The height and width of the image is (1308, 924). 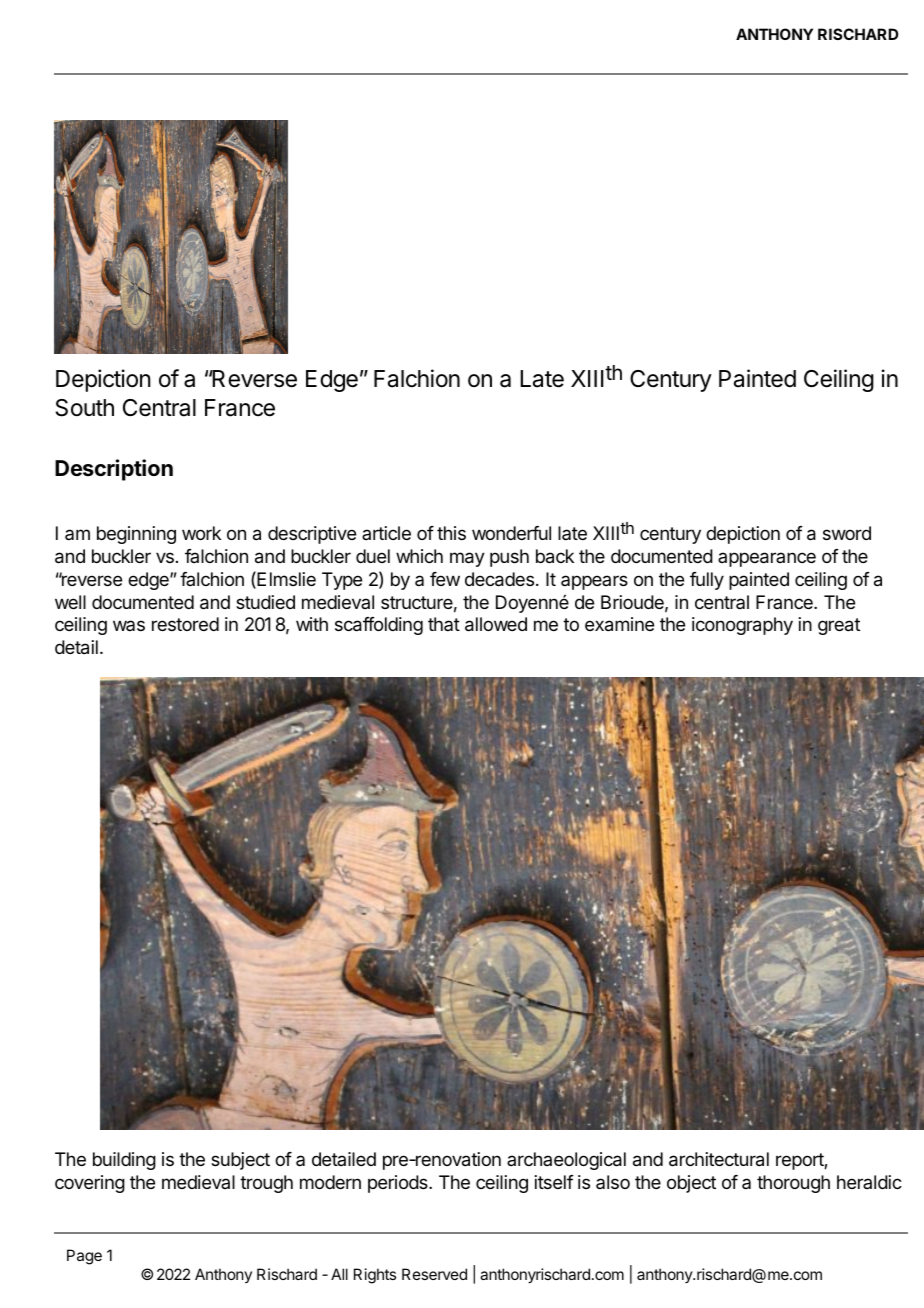 What do you see at coordinates (451, 533) in the image?
I see `this` at bounding box center [451, 533].
